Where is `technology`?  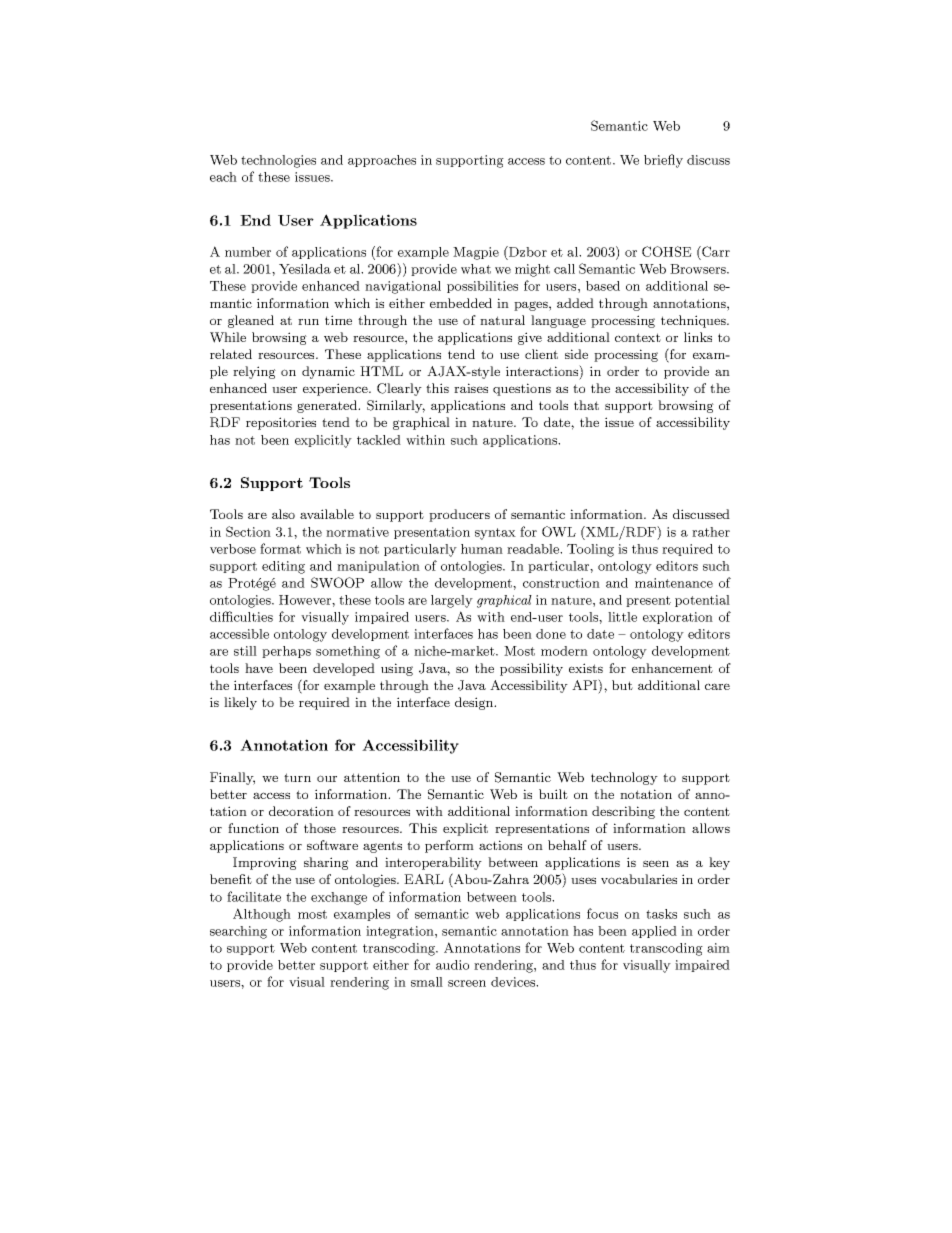 technology is located at coordinates (624, 778).
